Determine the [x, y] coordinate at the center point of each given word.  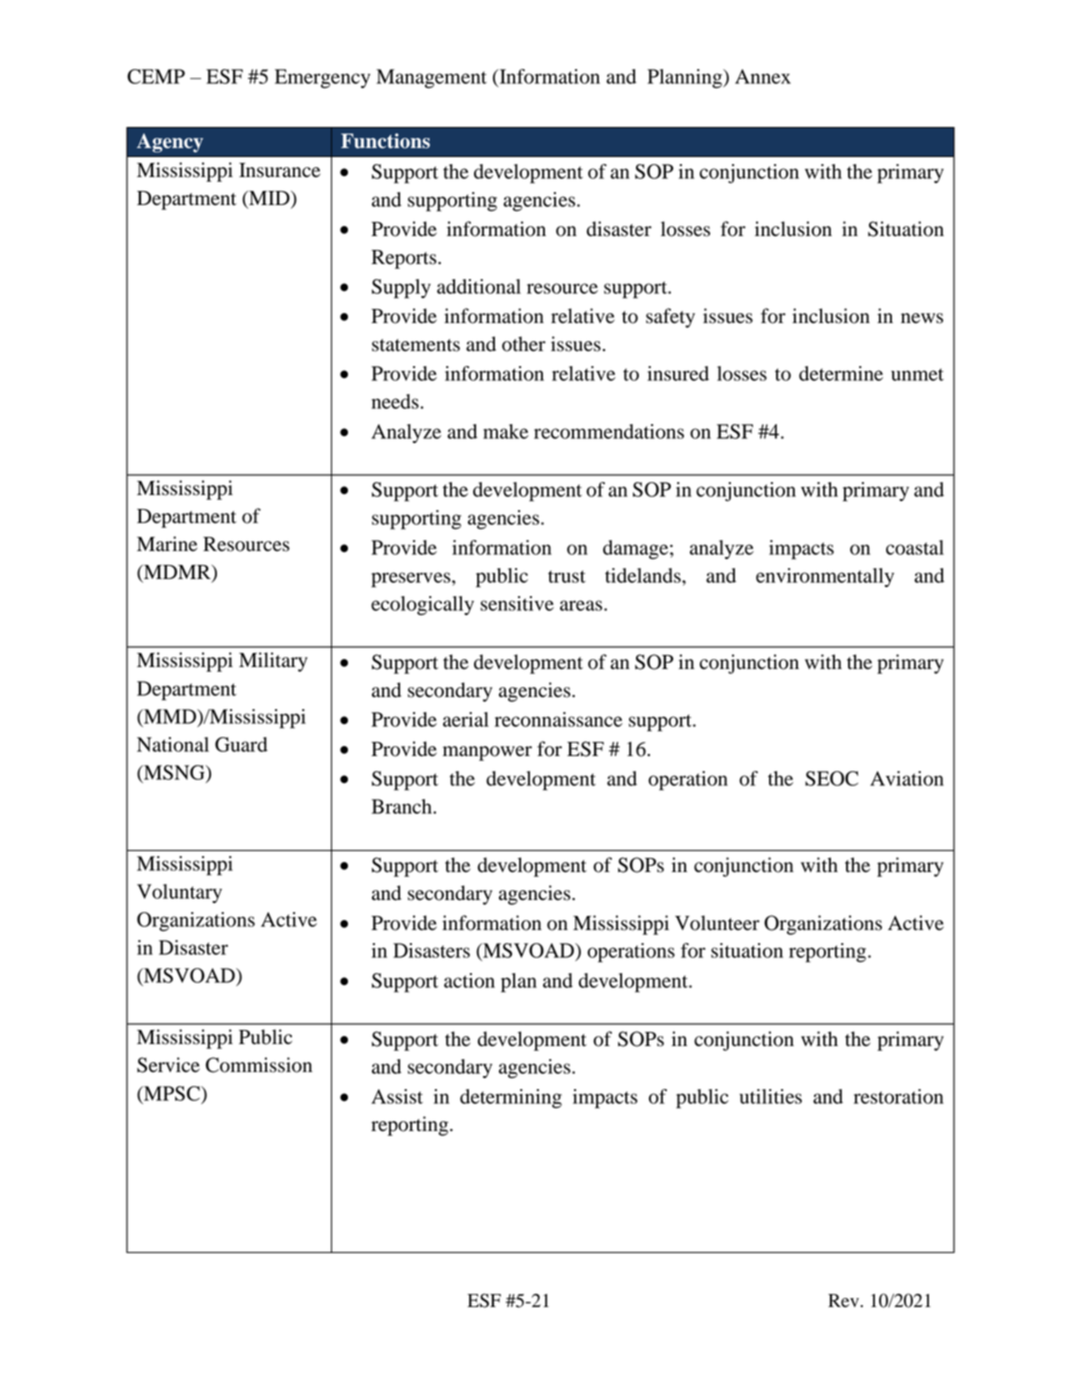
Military [273, 662]
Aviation [907, 778]
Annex [763, 76]
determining [511, 1098]
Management [431, 78]
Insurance [279, 170]
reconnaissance [559, 719]
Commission [259, 1065]
